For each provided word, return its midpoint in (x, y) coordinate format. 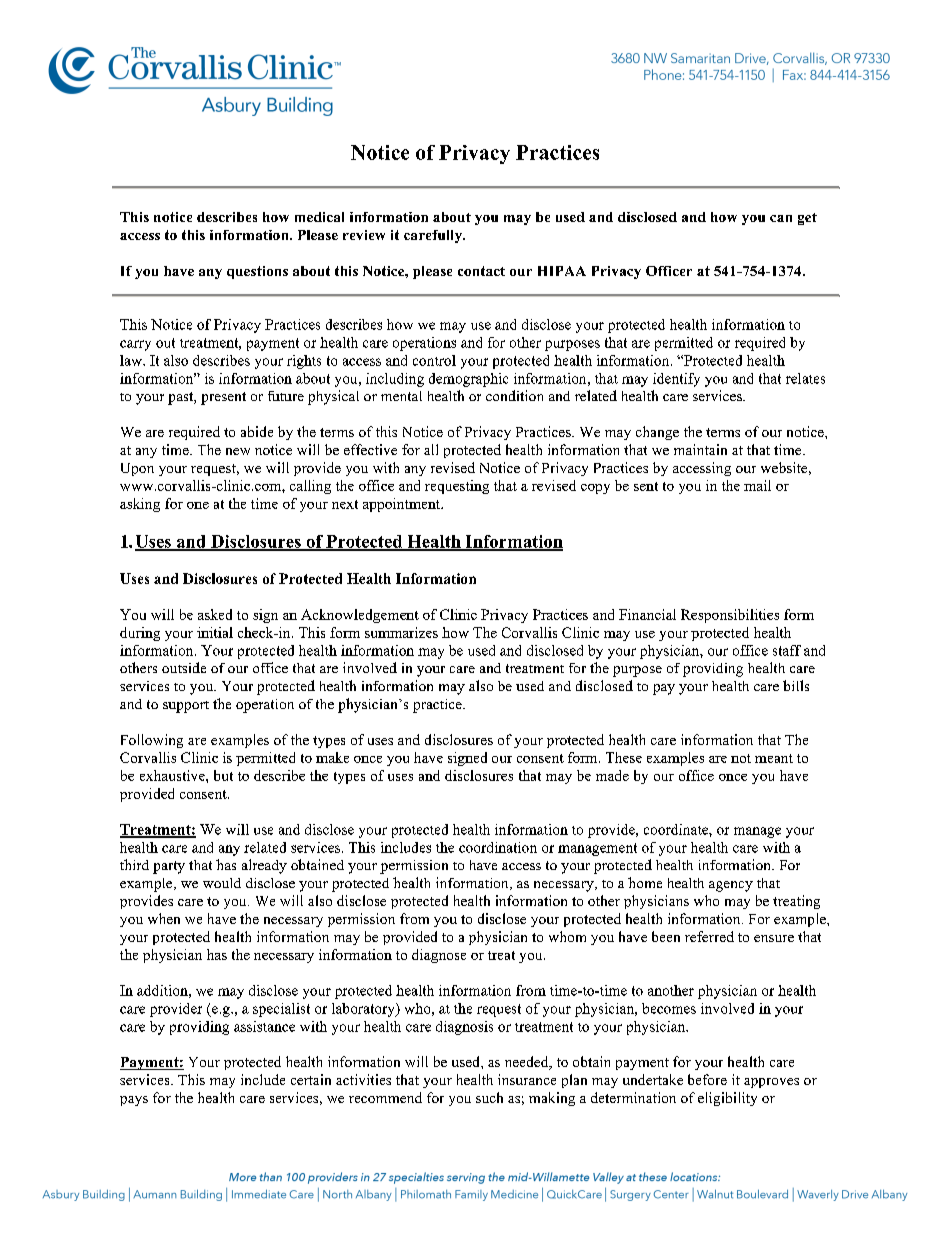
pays (134, 1101)
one (198, 505)
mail (757, 485)
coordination (498, 847)
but (223, 775)
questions (257, 272)
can (781, 218)
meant (774, 758)
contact (481, 271)
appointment (403, 505)
